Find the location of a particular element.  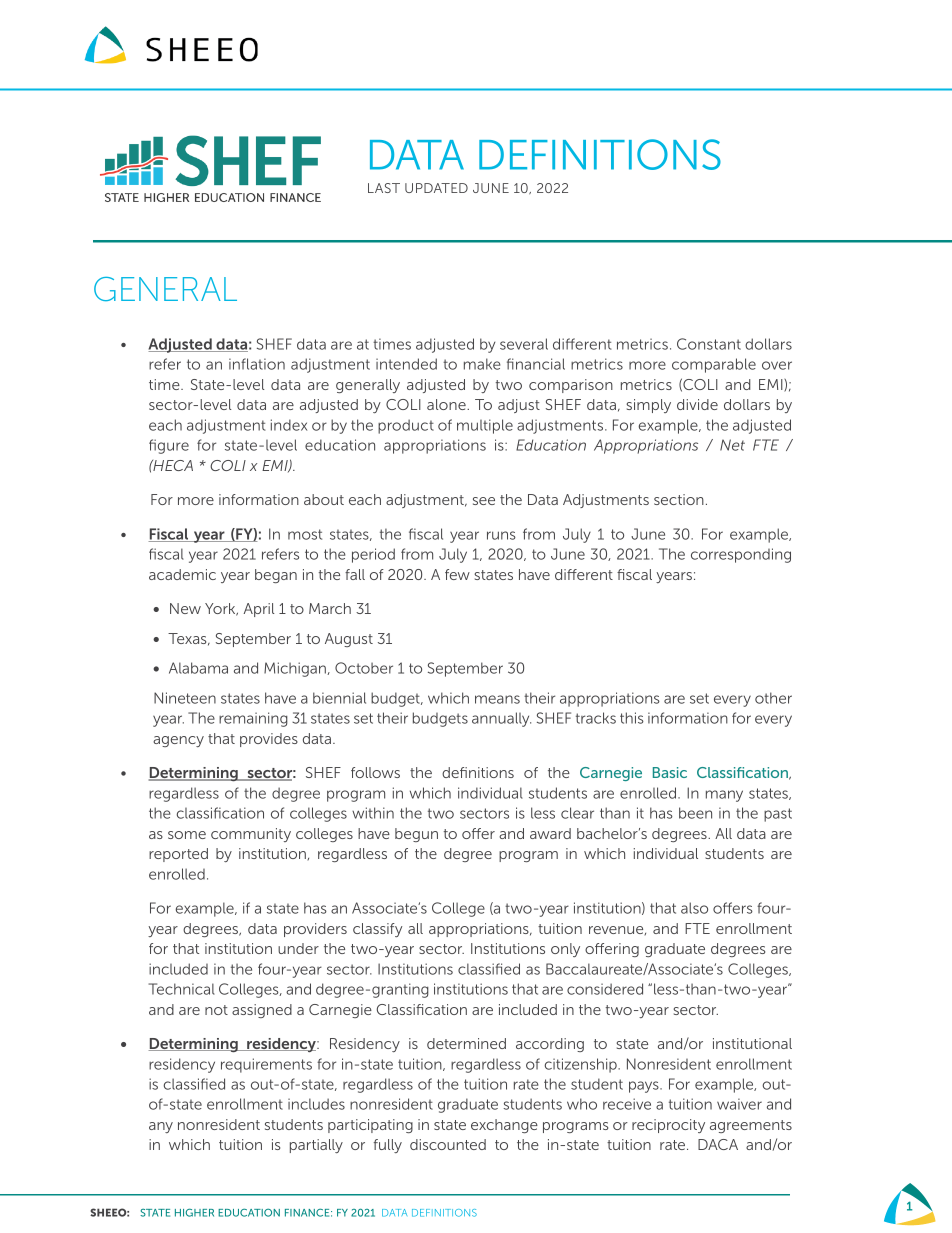

Constant is located at coordinates (709, 344).
